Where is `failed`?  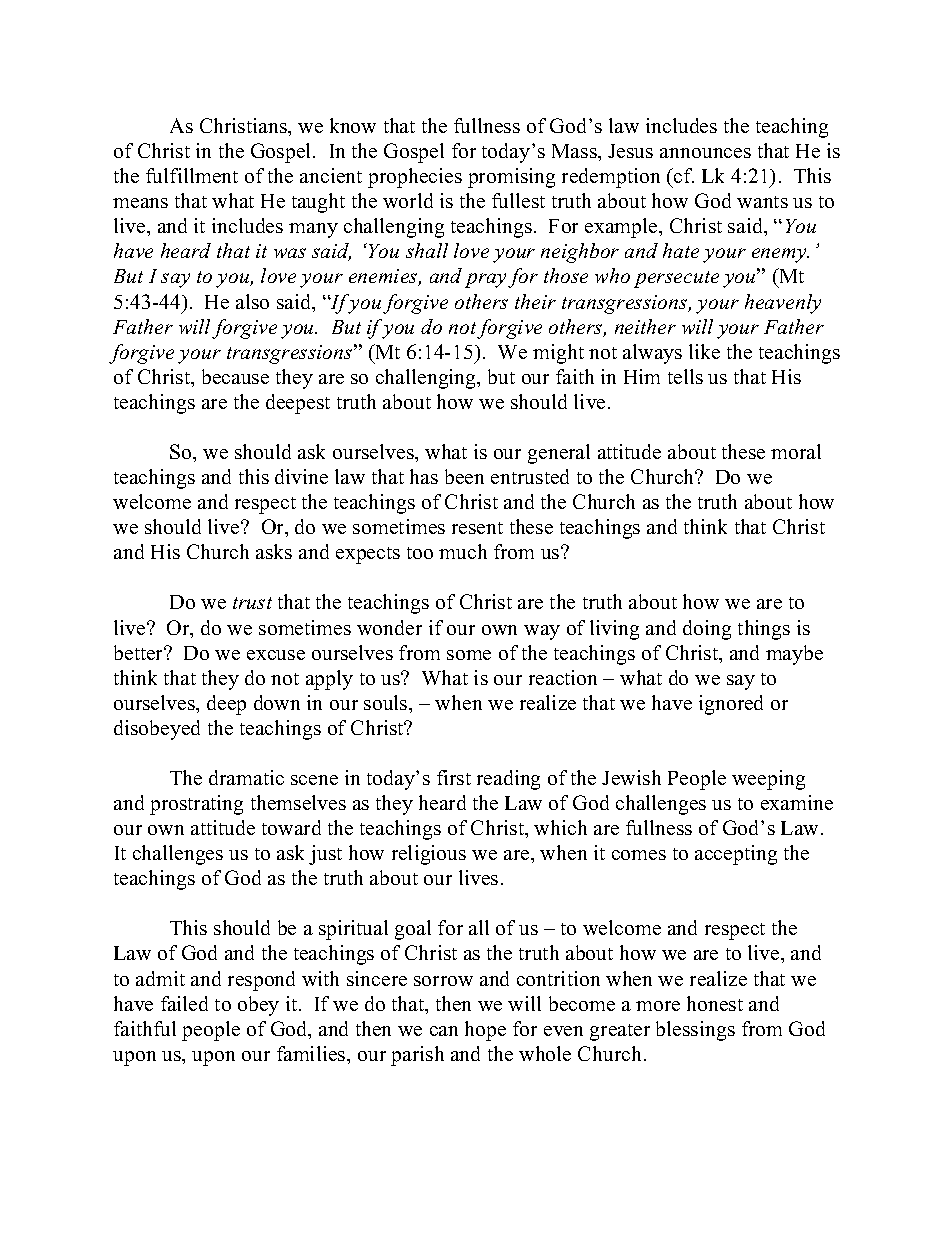 failed is located at coordinates (184, 1003).
